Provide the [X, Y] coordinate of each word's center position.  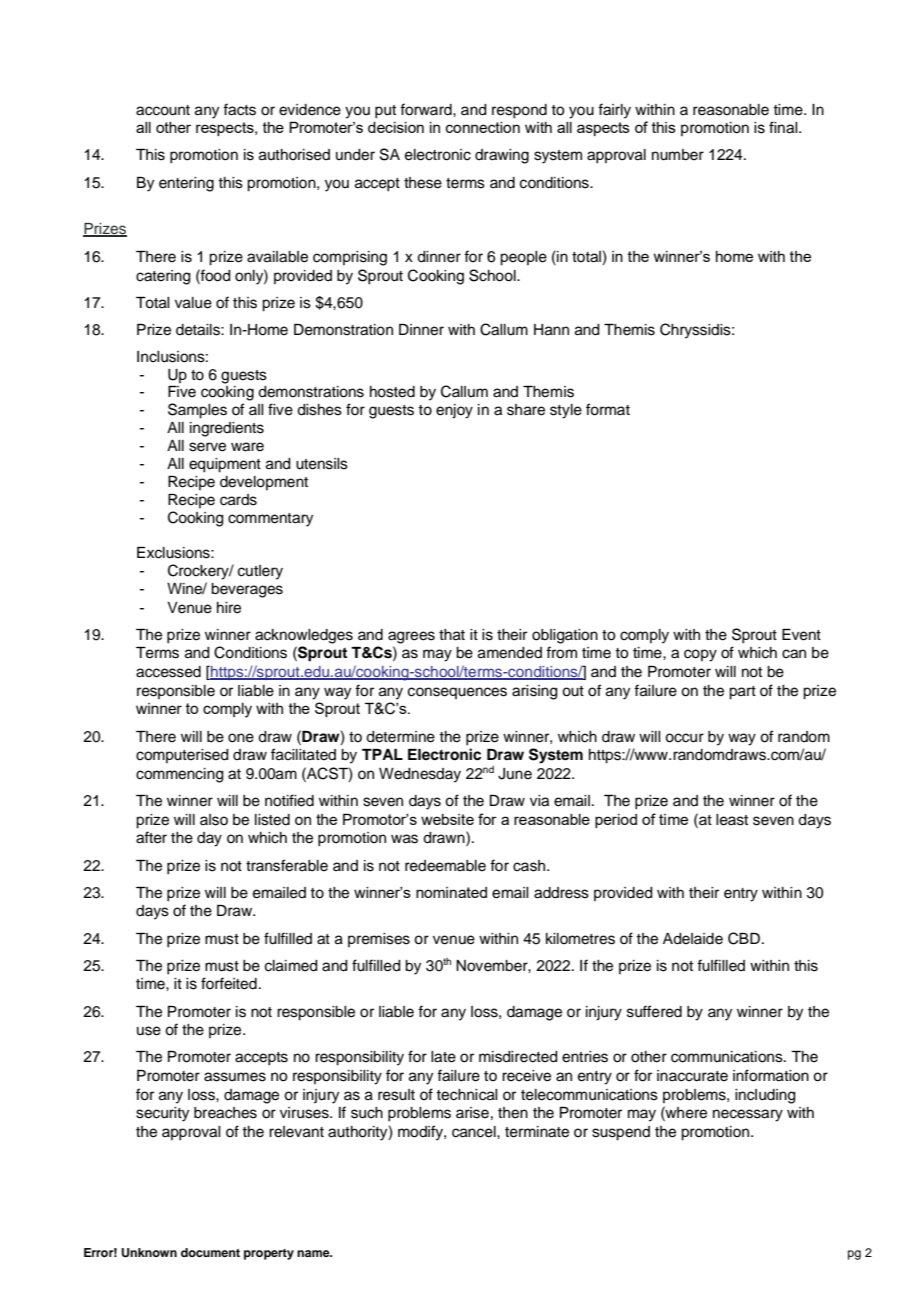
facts [239, 109]
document [210, 1252]
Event [801, 635]
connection [483, 127]
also [214, 820]
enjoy [454, 411]
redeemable [445, 866]
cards [238, 500]
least [732, 820]
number [678, 155]
